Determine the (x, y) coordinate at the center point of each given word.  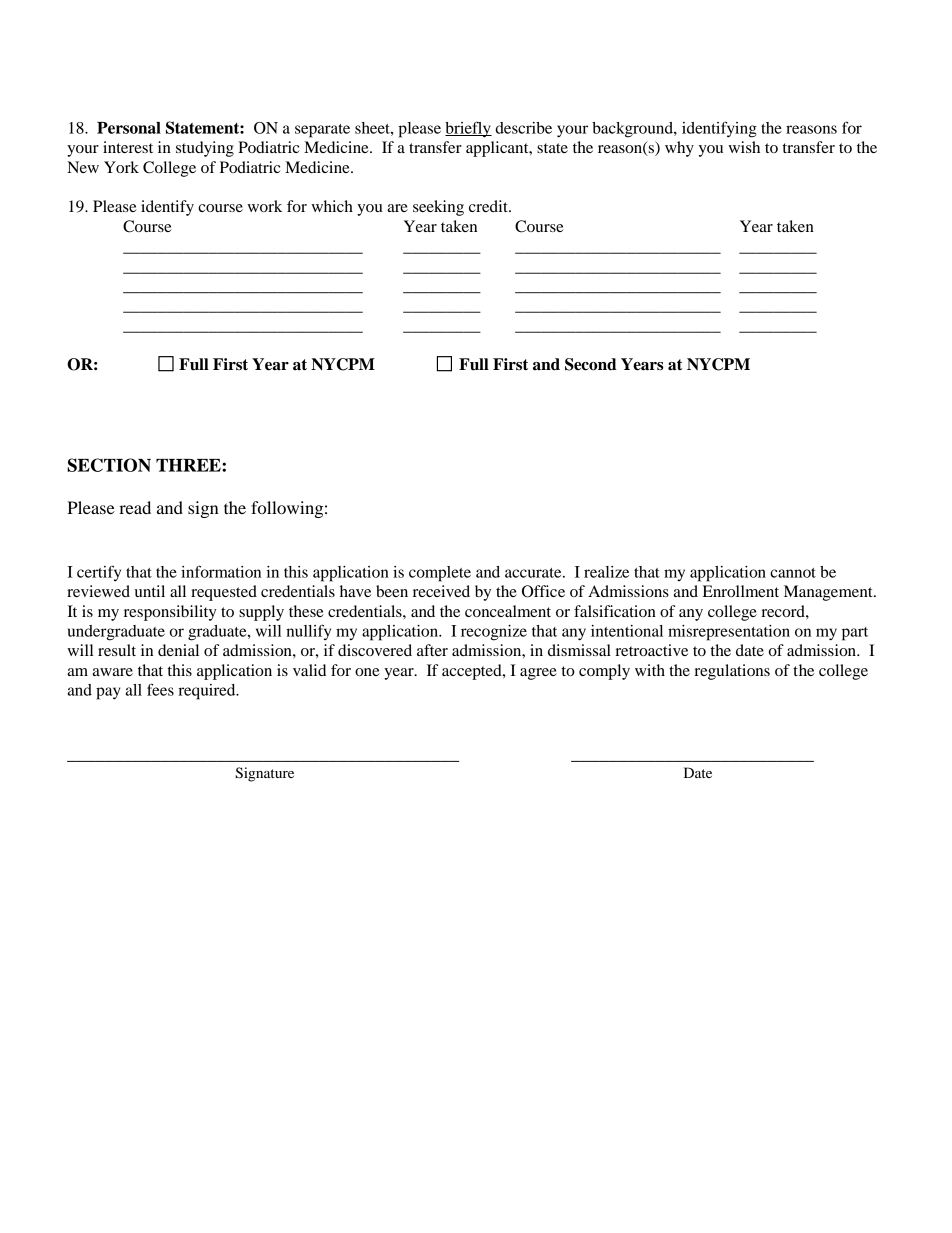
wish (744, 147)
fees (160, 689)
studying (205, 149)
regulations (732, 672)
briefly (468, 129)
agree (538, 674)
